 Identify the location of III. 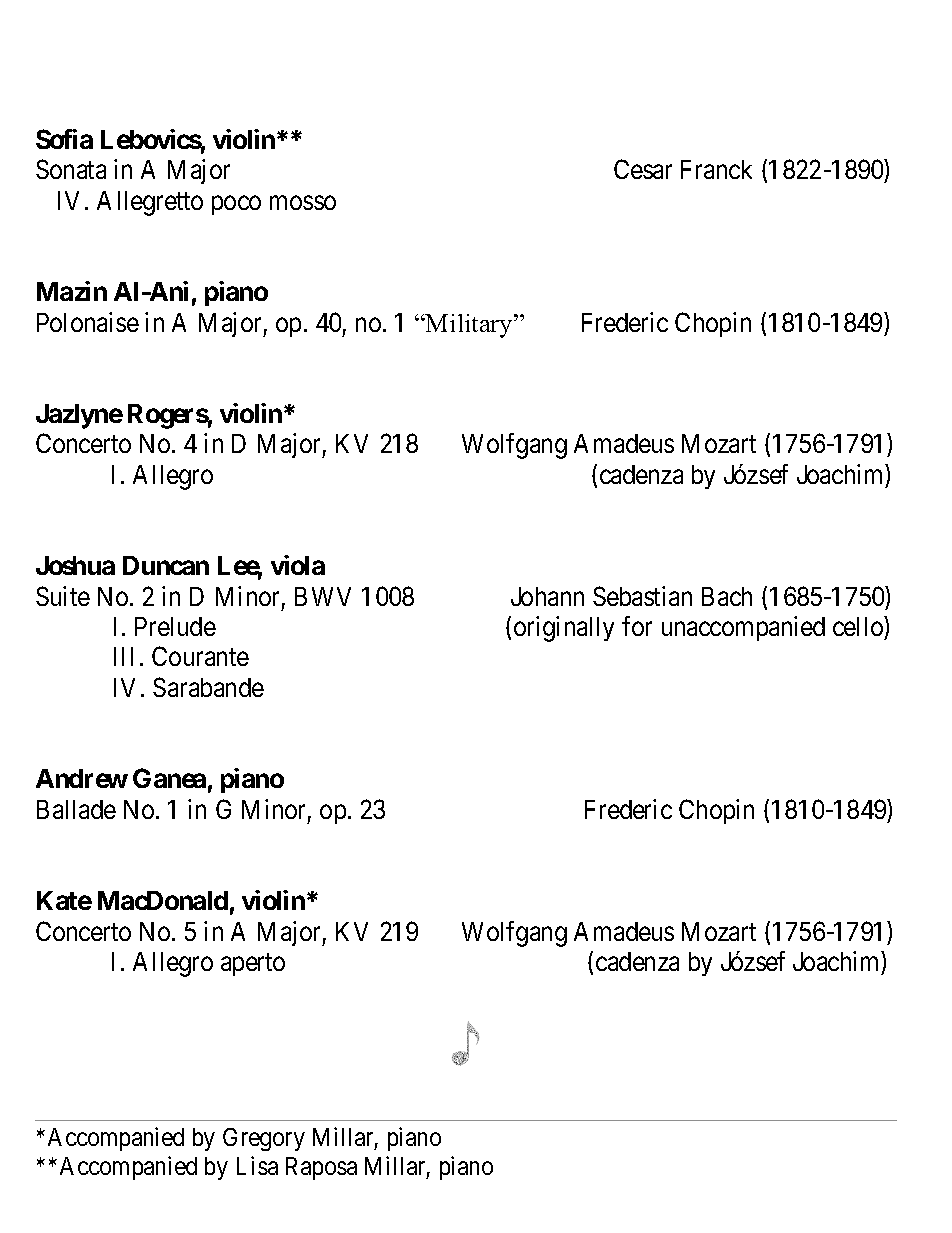
(123, 656).
